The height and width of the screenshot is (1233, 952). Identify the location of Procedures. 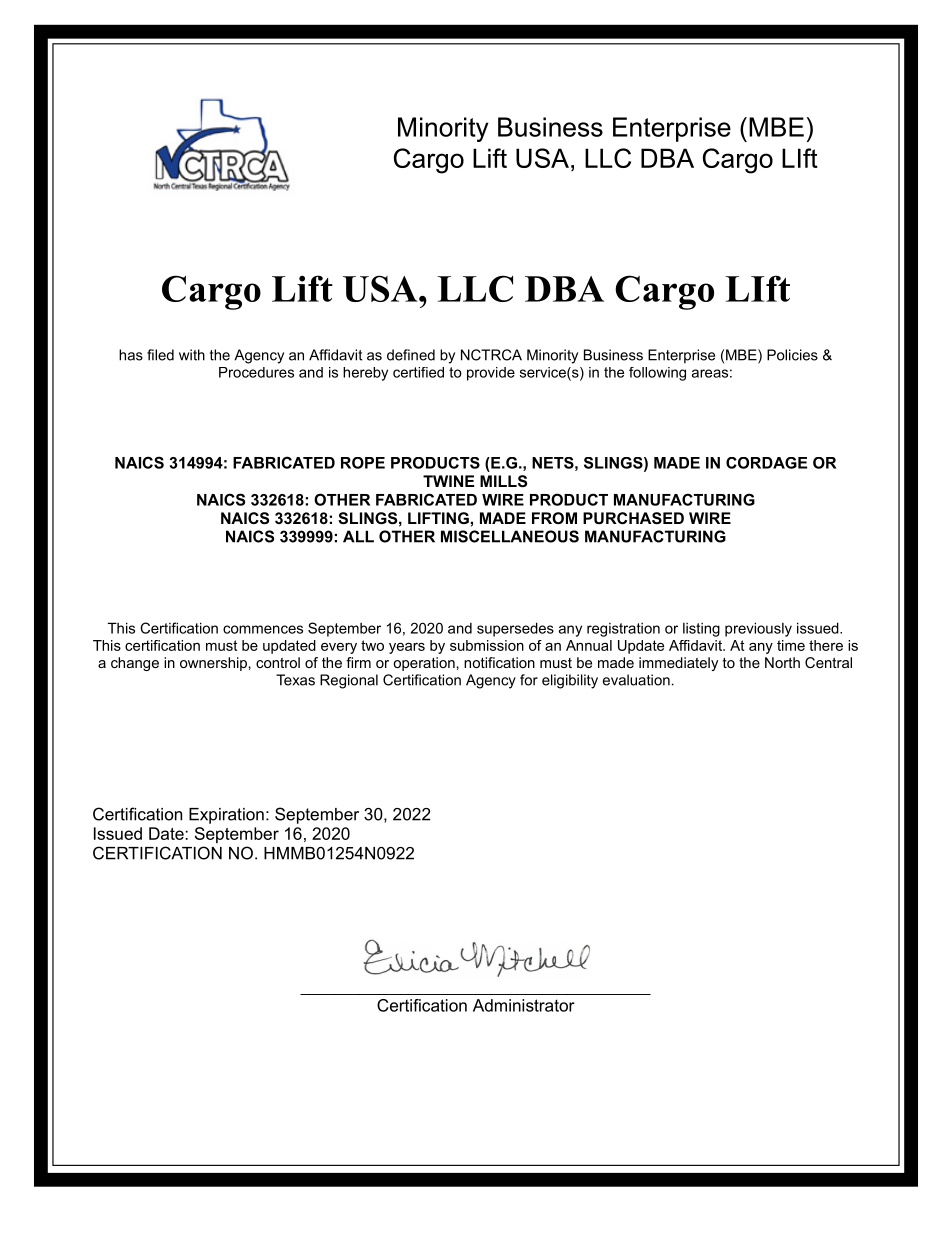
(256, 372).
